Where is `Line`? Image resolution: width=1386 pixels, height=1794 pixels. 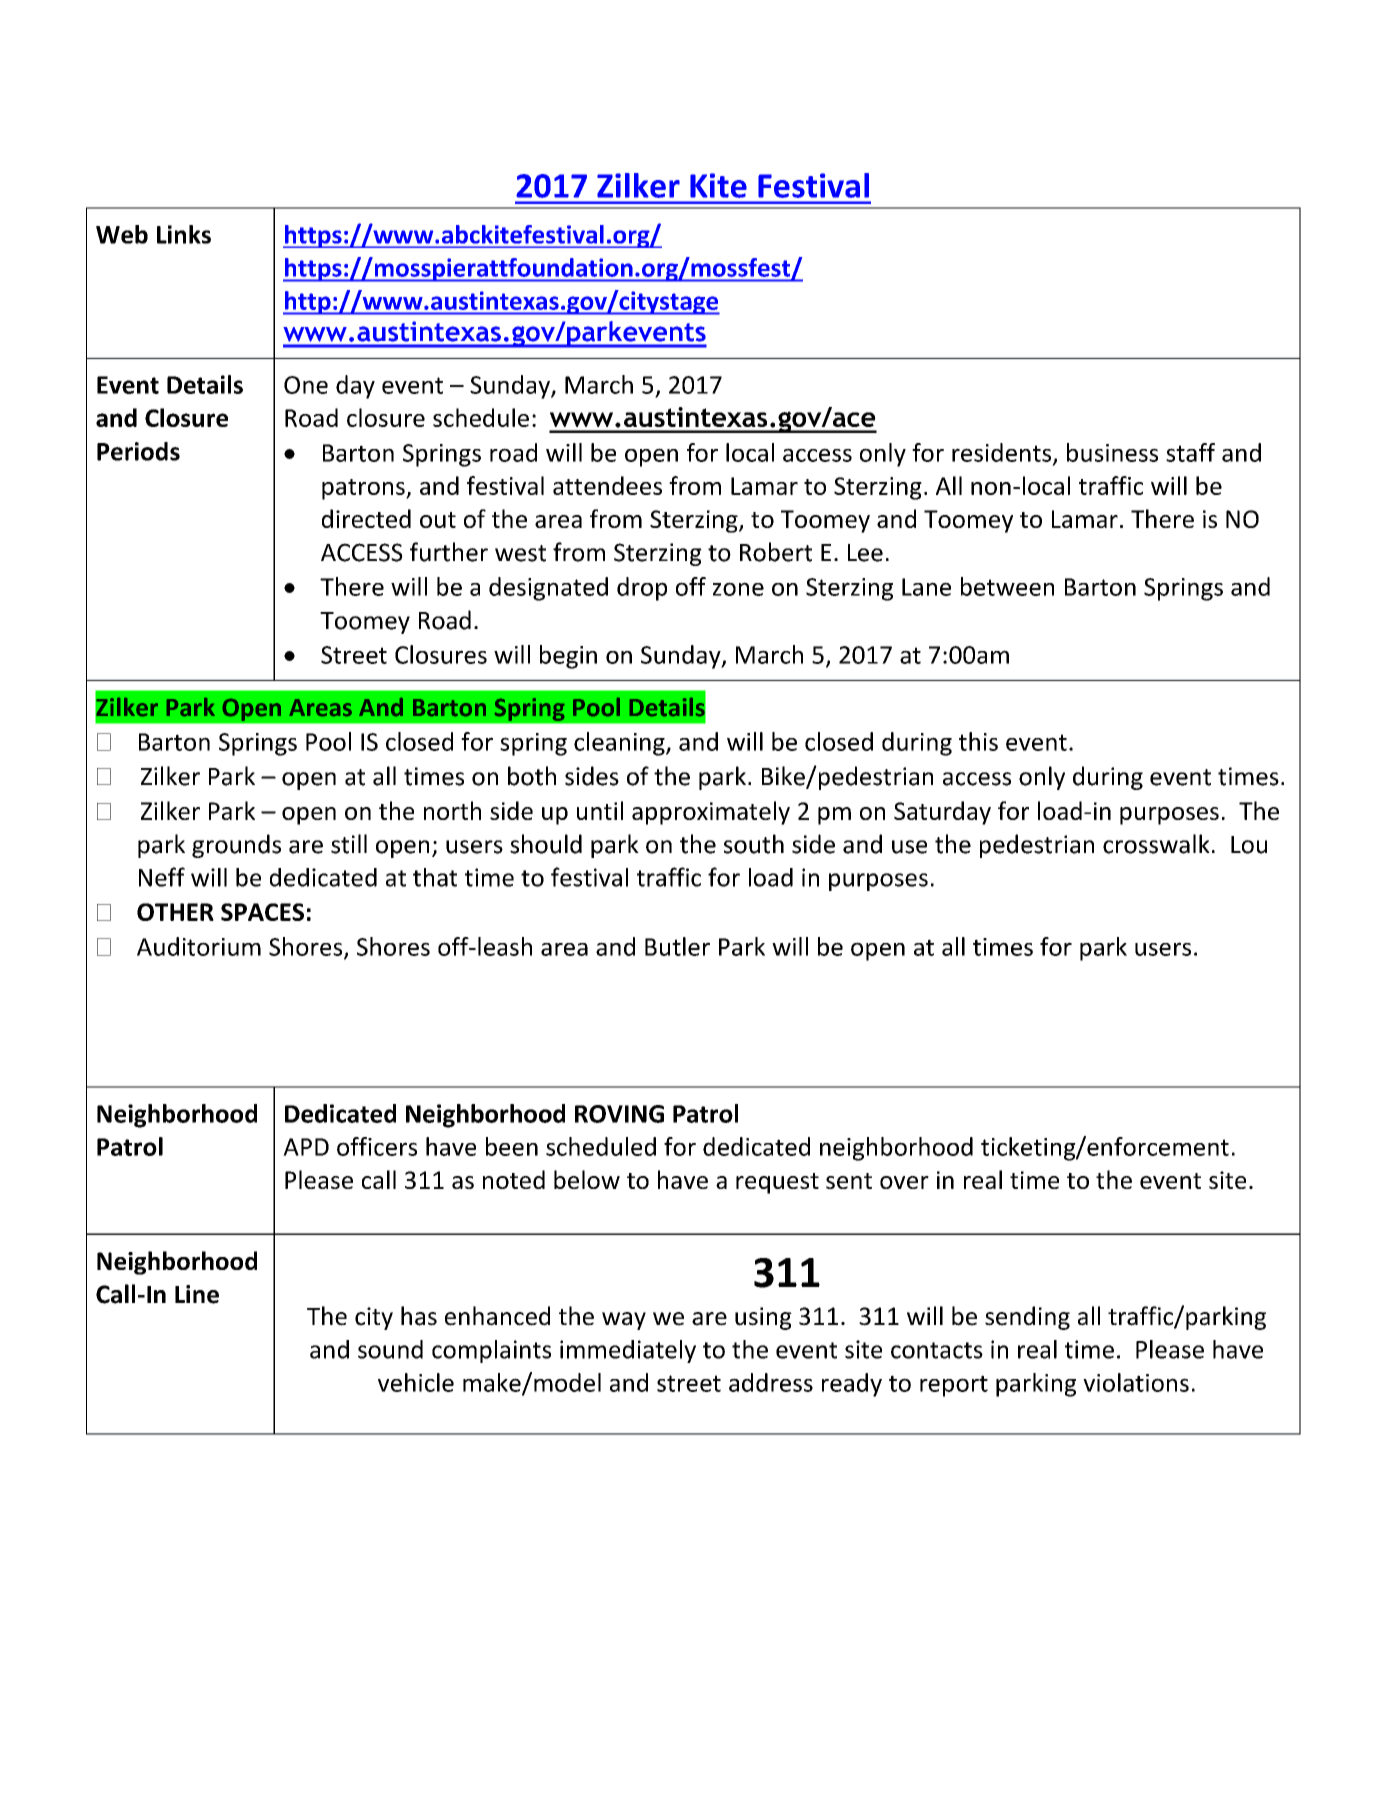 Line is located at coordinates (197, 1294).
